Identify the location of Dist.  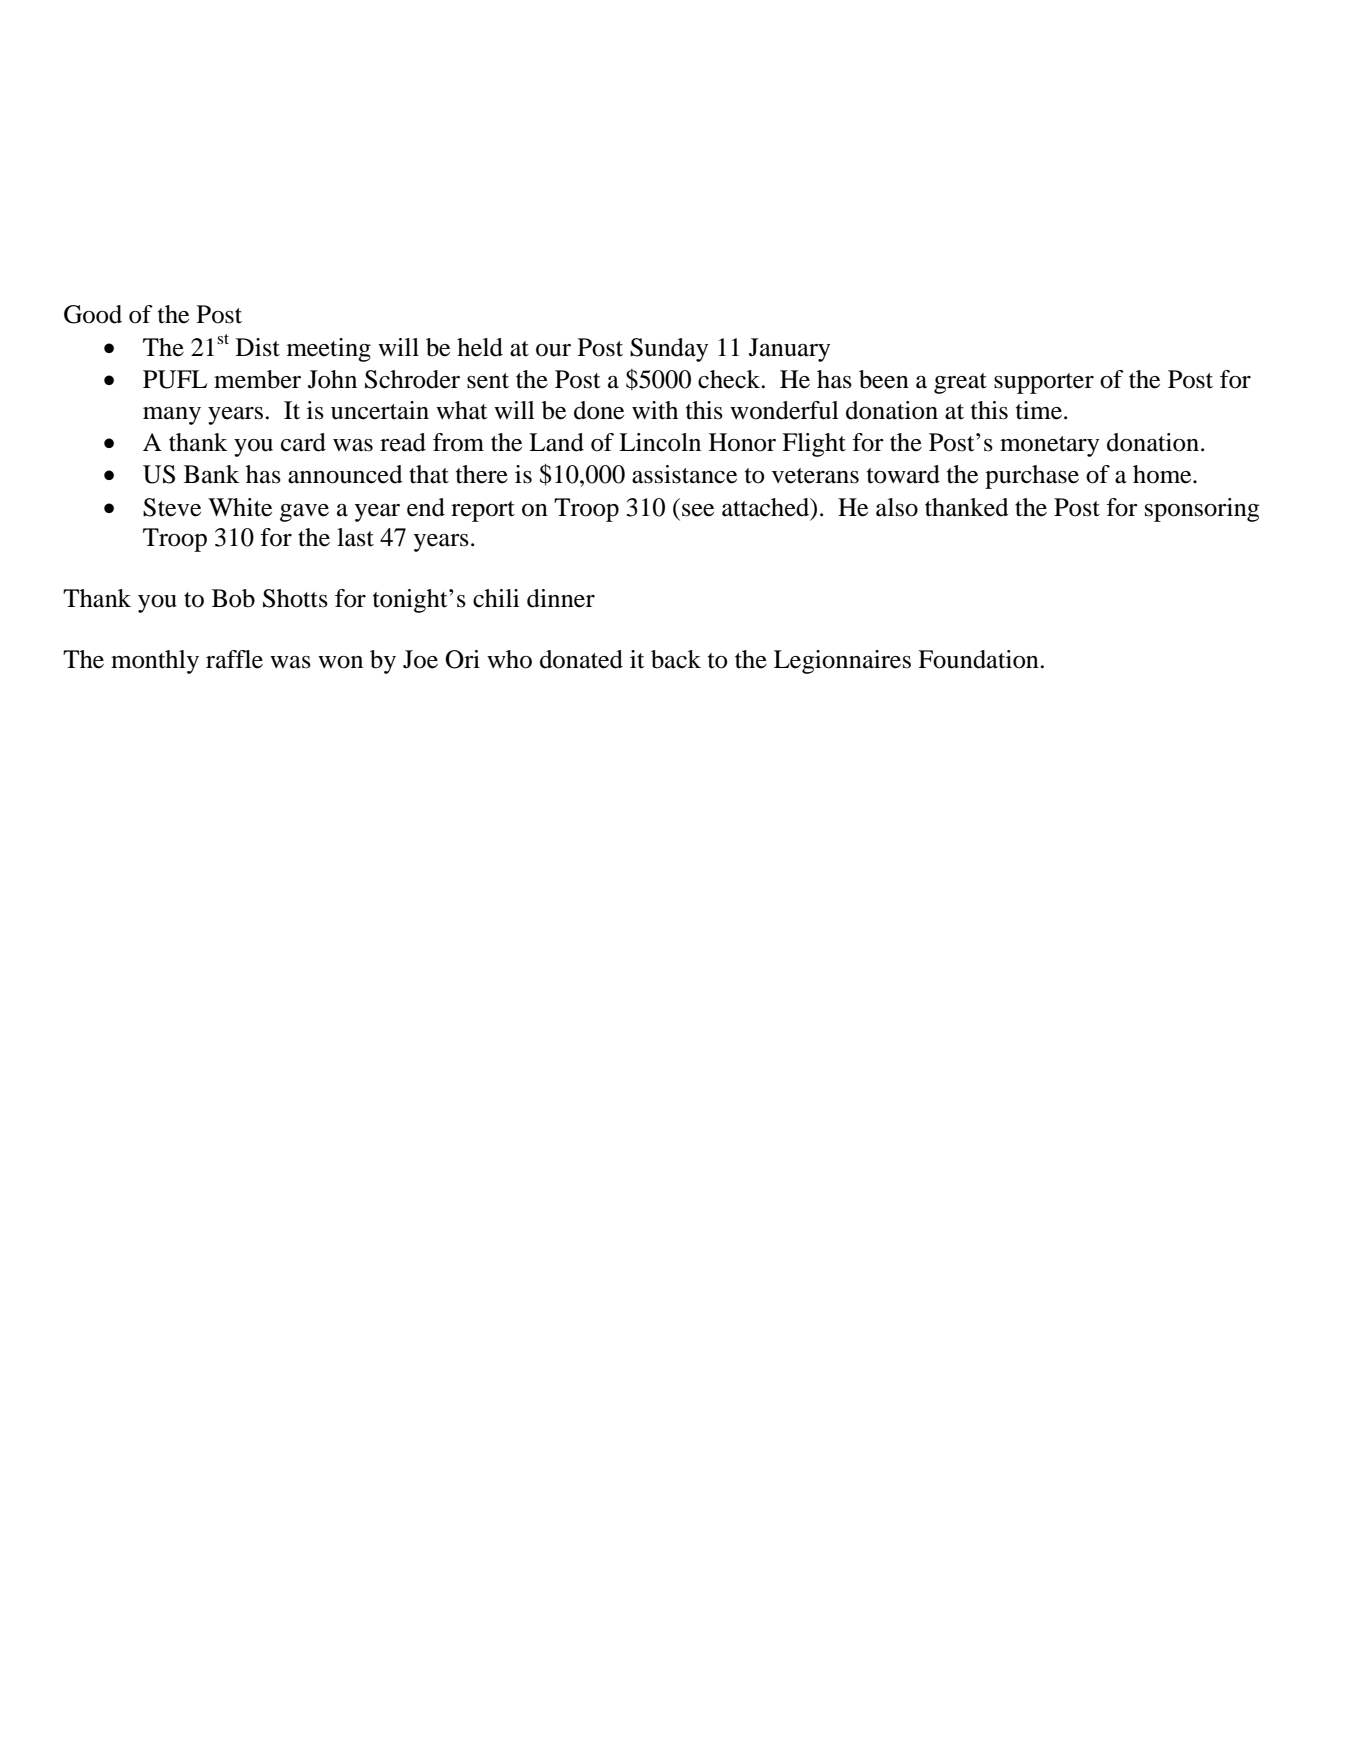
(258, 347).
